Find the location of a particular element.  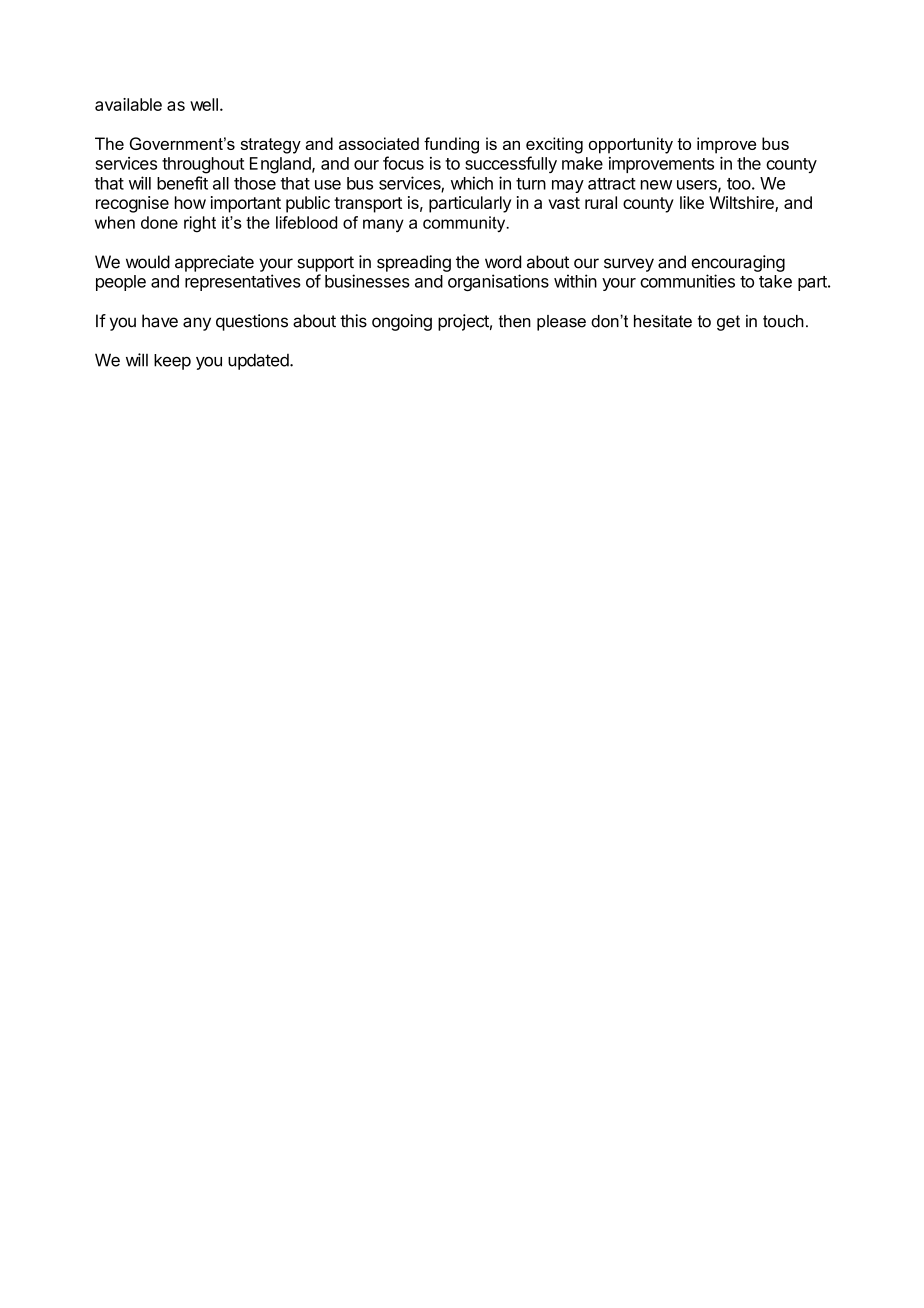

spreading is located at coordinates (414, 263).
